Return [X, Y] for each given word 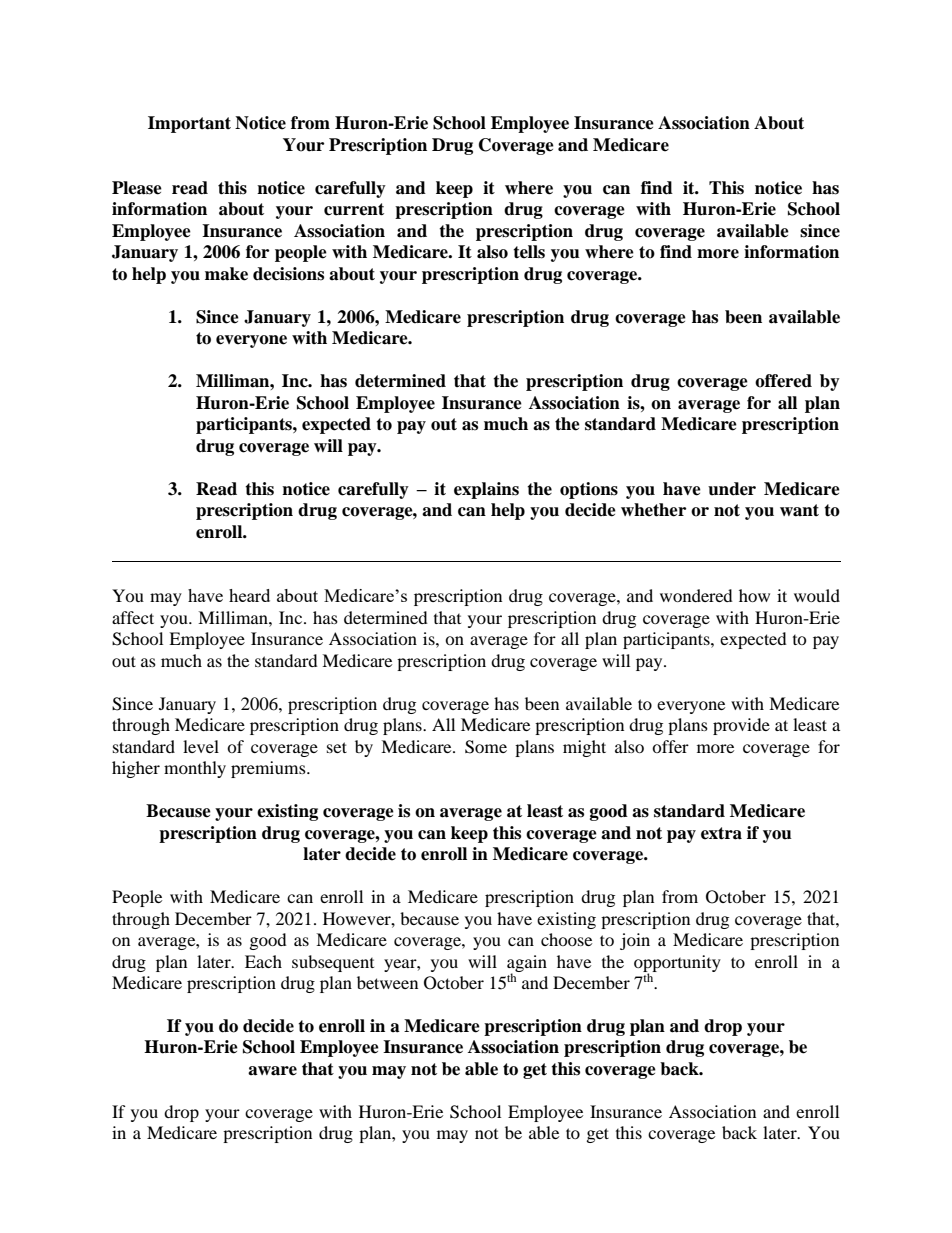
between [387, 982]
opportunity [677, 964]
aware [272, 1071]
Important [189, 124]
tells [529, 252]
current [354, 209]
